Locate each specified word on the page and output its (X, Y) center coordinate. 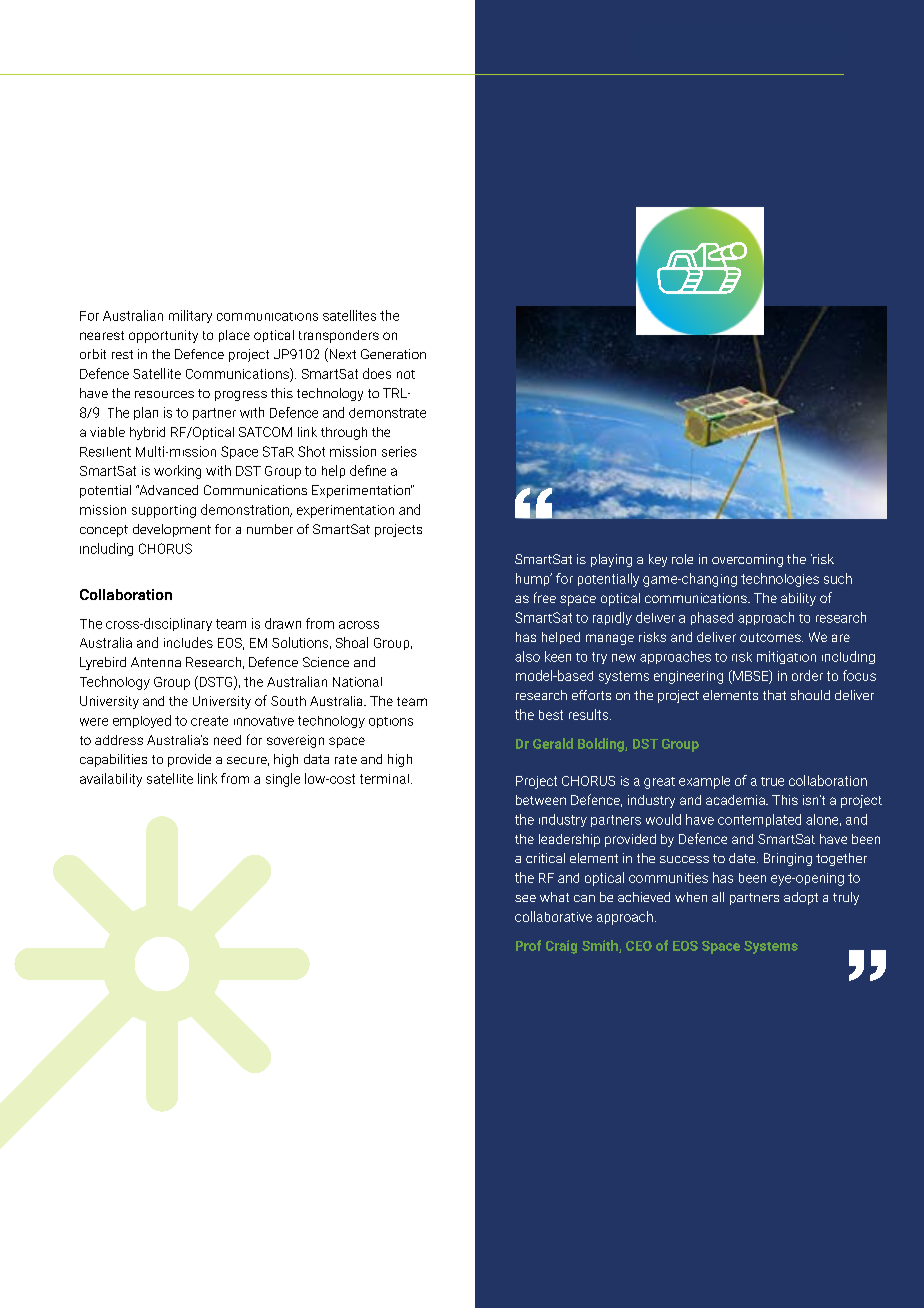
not (406, 374)
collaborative (553, 916)
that (774, 695)
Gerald (553, 743)
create (209, 721)
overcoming (747, 560)
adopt (801, 898)
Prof (528, 945)
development (172, 530)
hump (534, 579)
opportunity (163, 336)
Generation (393, 354)
